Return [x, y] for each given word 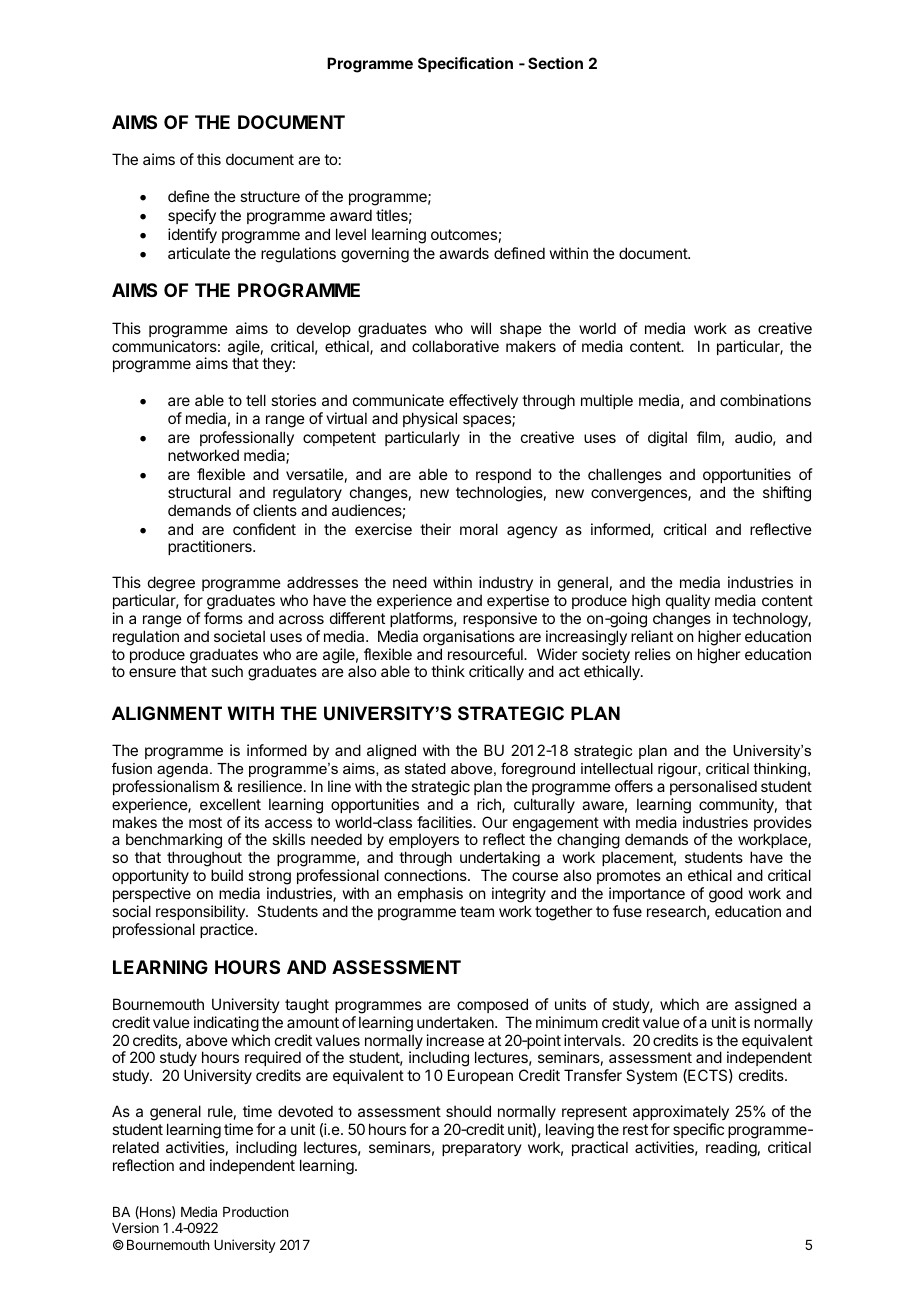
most [205, 822]
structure [270, 196]
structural [199, 492]
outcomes [464, 234]
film [709, 437]
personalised [713, 787]
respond [503, 475]
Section [555, 63]
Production [255, 1211]
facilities [445, 822]
